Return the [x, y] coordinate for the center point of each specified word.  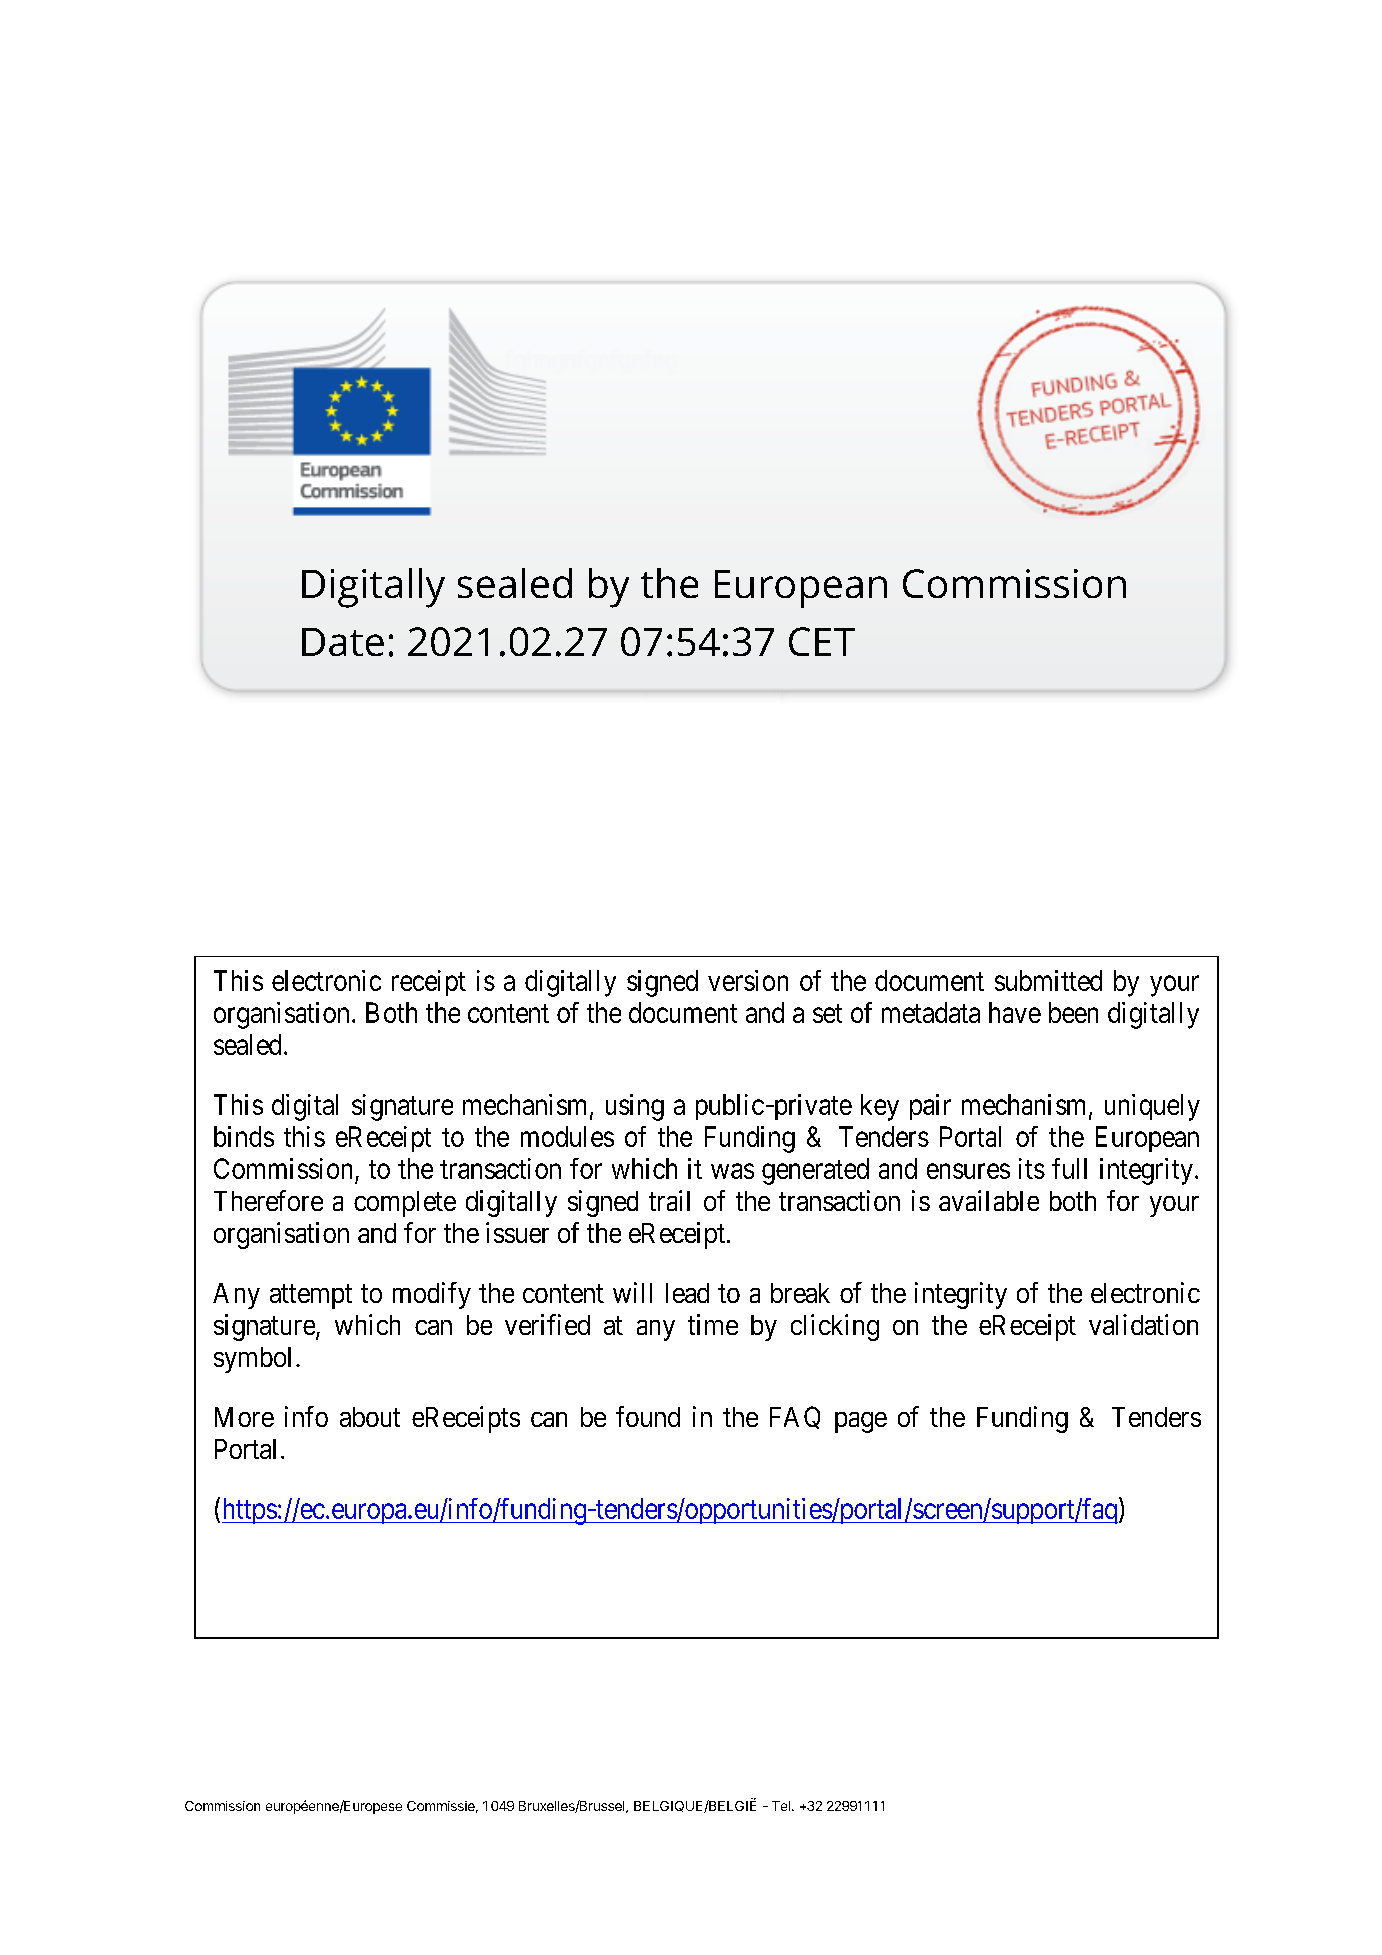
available [989, 1200]
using [635, 1107]
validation [1143, 1324]
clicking [835, 1327]
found [648, 1416]
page [861, 1422]
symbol [252, 1360]
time [713, 1324]
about [370, 1417]
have [1015, 1012]
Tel [781, 1806]
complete [405, 1204]
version [748, 980]
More [244, 1417]
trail [669, 1200]
